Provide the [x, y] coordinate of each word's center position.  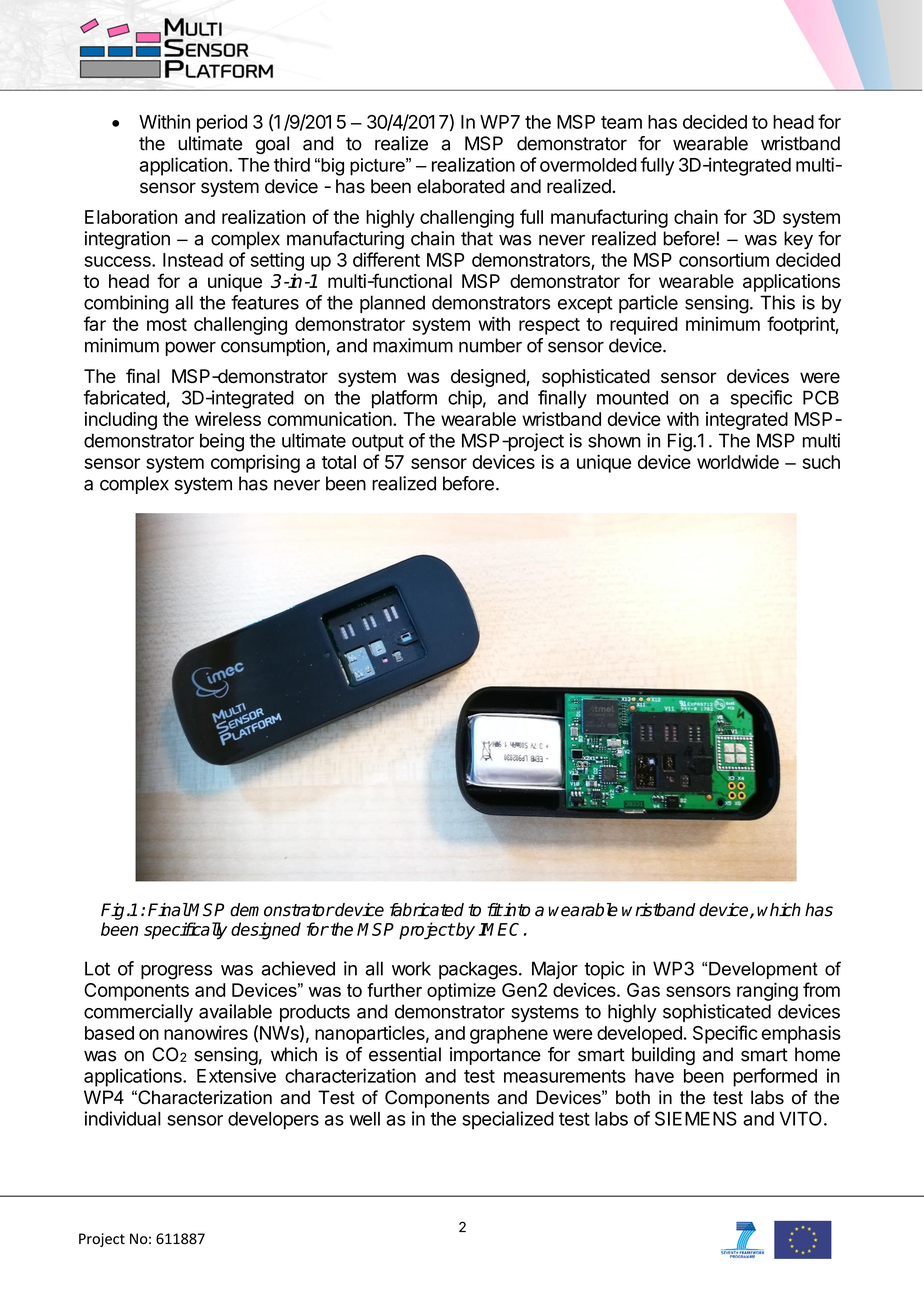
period [222, 123]
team [621, 122]
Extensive [236, 1075]
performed [775, 1077]
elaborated [461, 186]
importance [495, 1056]
